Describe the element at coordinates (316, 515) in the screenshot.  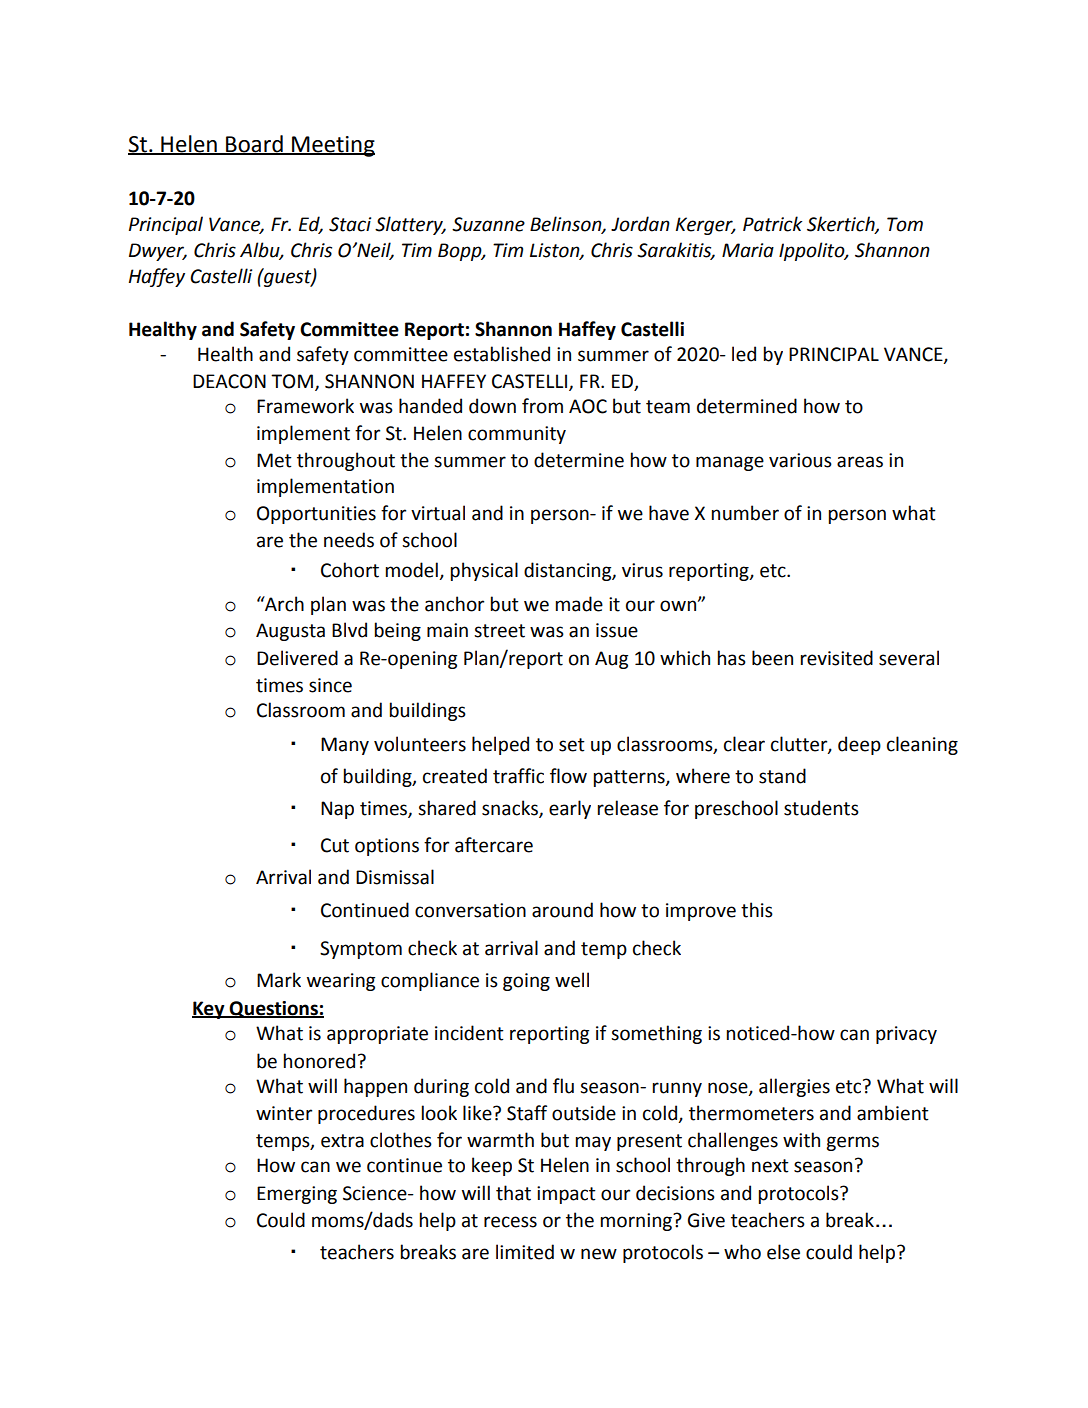
I see `Opportunities` at that location.
